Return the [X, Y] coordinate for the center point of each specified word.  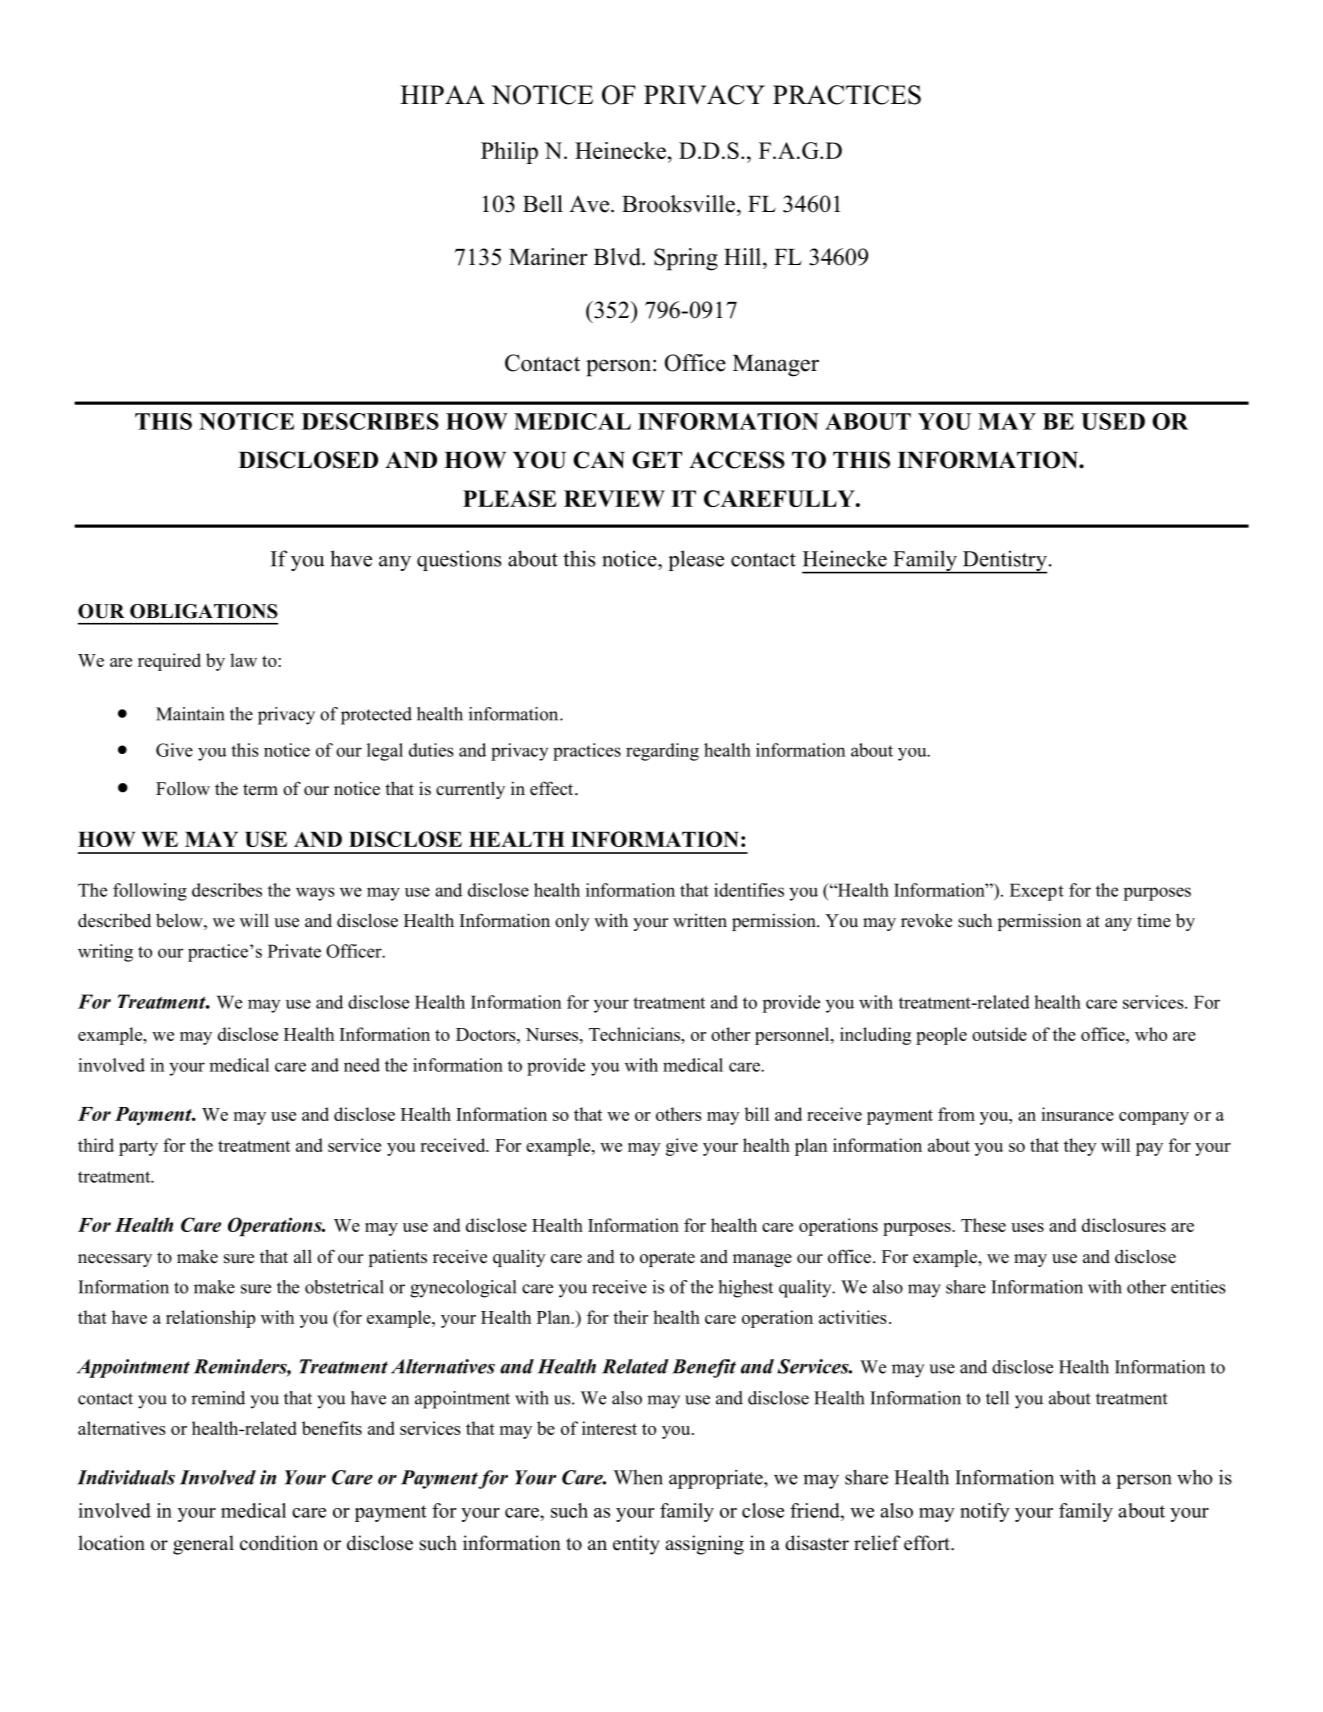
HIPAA [442, 94]
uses [1027, 1227]
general [203, 1545]
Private [294, 951]
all [303, 1256]
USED [1113, 421]
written [700, 921]
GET [657, 460]
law [243, 660]
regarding [662, 752]
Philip [509, 153]
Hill [744, 256]
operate [667, 1259]
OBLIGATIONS [204, 611]
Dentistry [1003, 562]
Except [1037, 892]
